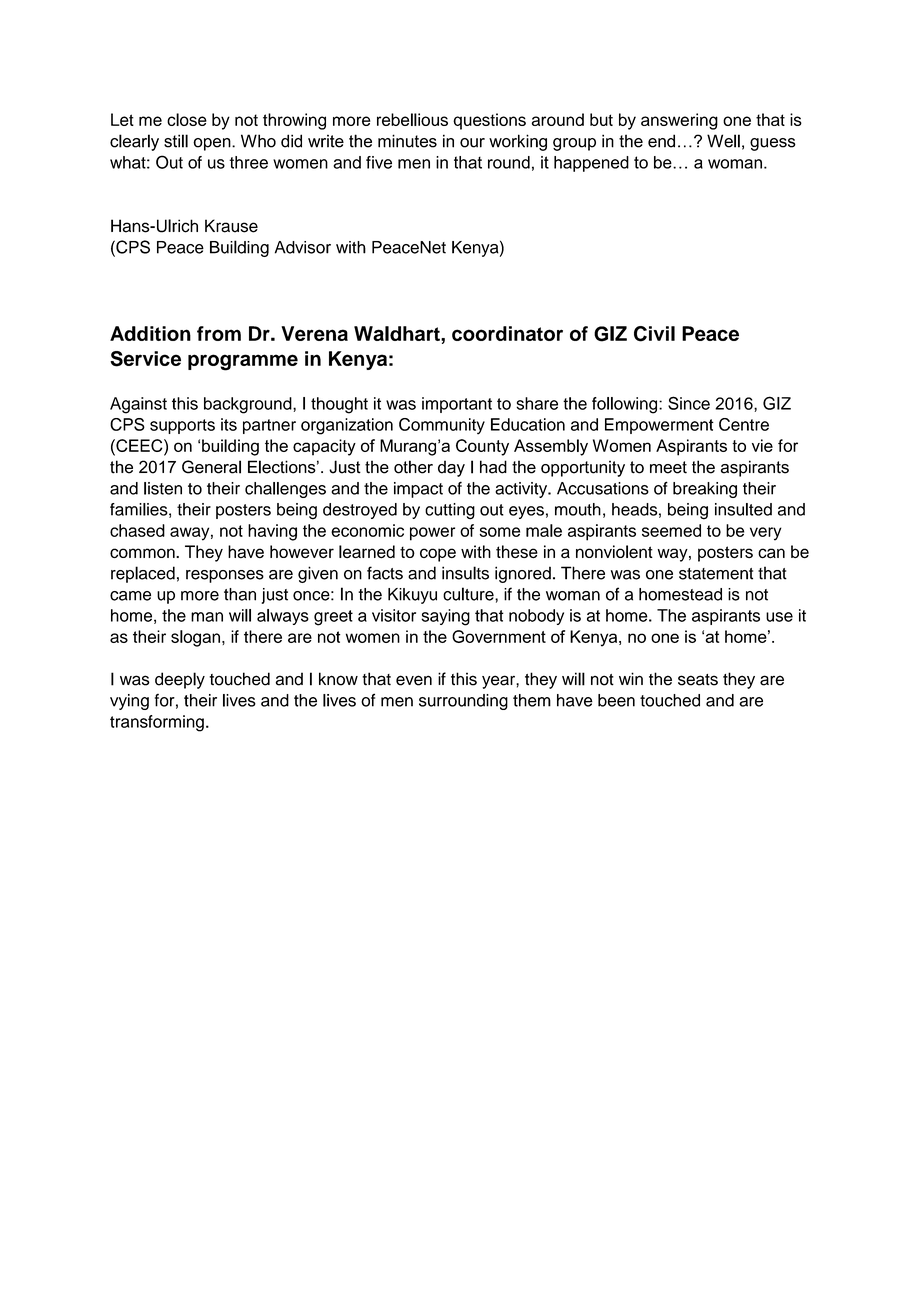 This document has width=924, height=1308. I want to click on cope, so click(438, 555).
